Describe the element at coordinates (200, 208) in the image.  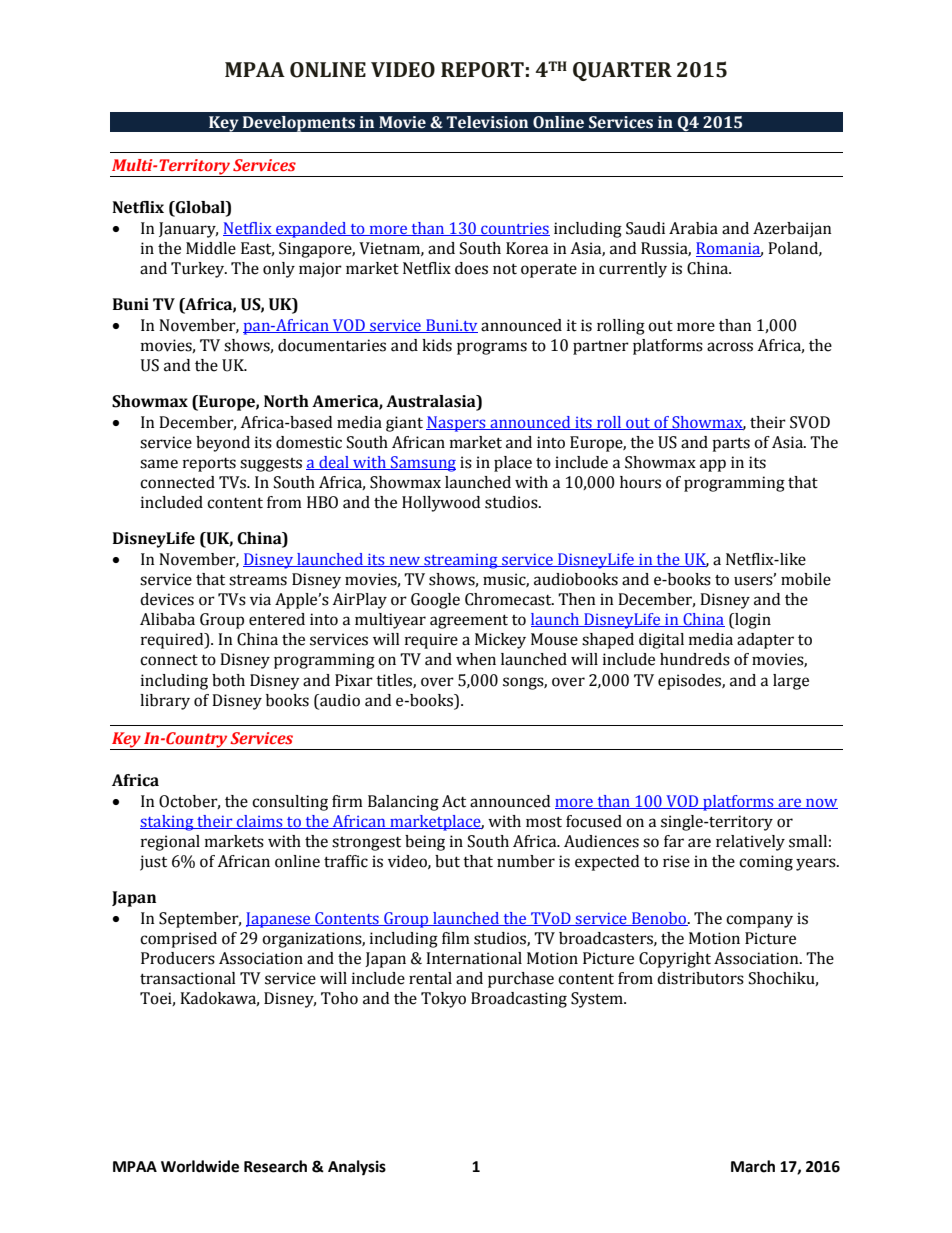
I see `Global` at that location.
